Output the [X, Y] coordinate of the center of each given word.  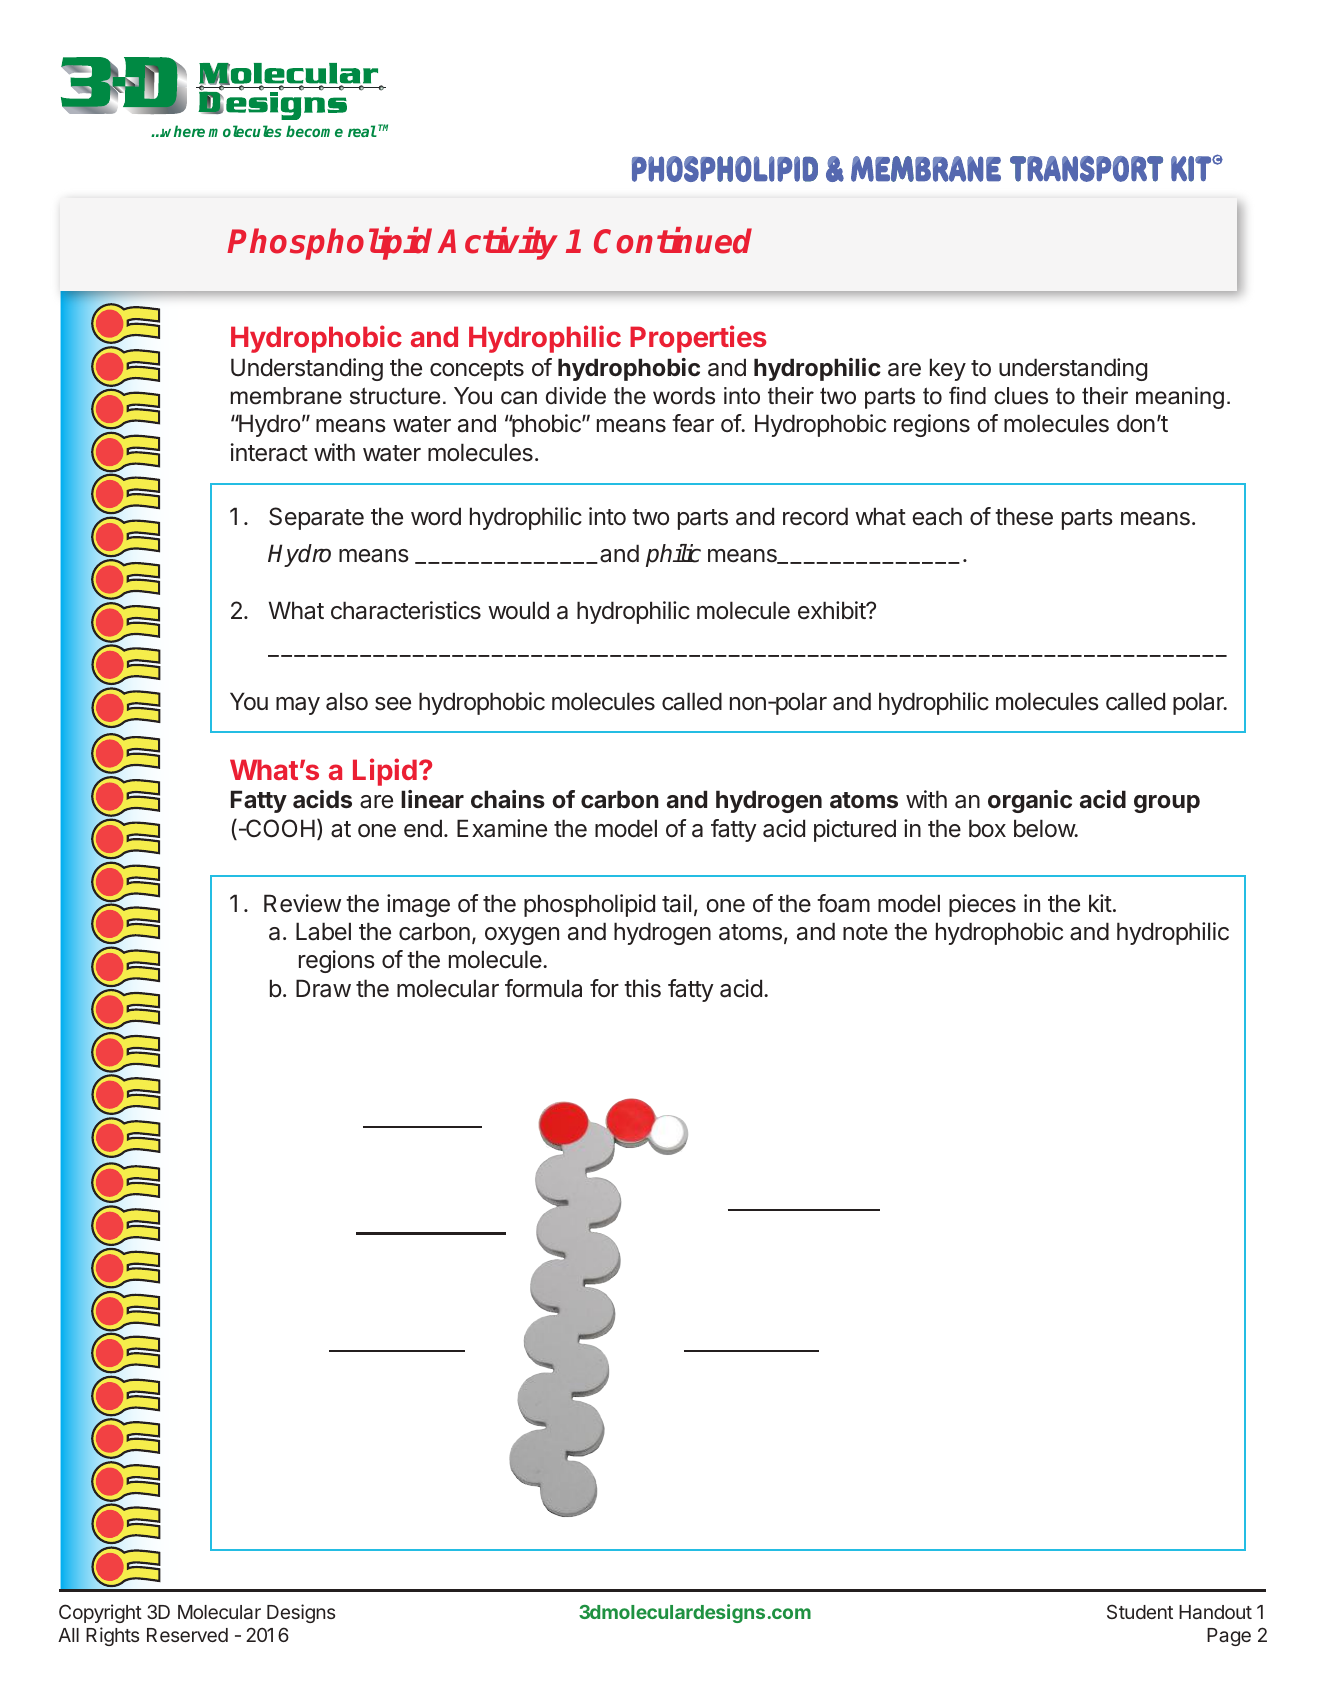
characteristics [406, 610]
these [1024, 516]
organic [1030, 801]
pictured [855, 830]
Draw [323, 988]
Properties [698, 339]
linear [432, 799]
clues [1021, 396]
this [642, 988]
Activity [498, 243]
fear [693, 423]
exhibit [832, 610]
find [967, 396]
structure [395, 396]
